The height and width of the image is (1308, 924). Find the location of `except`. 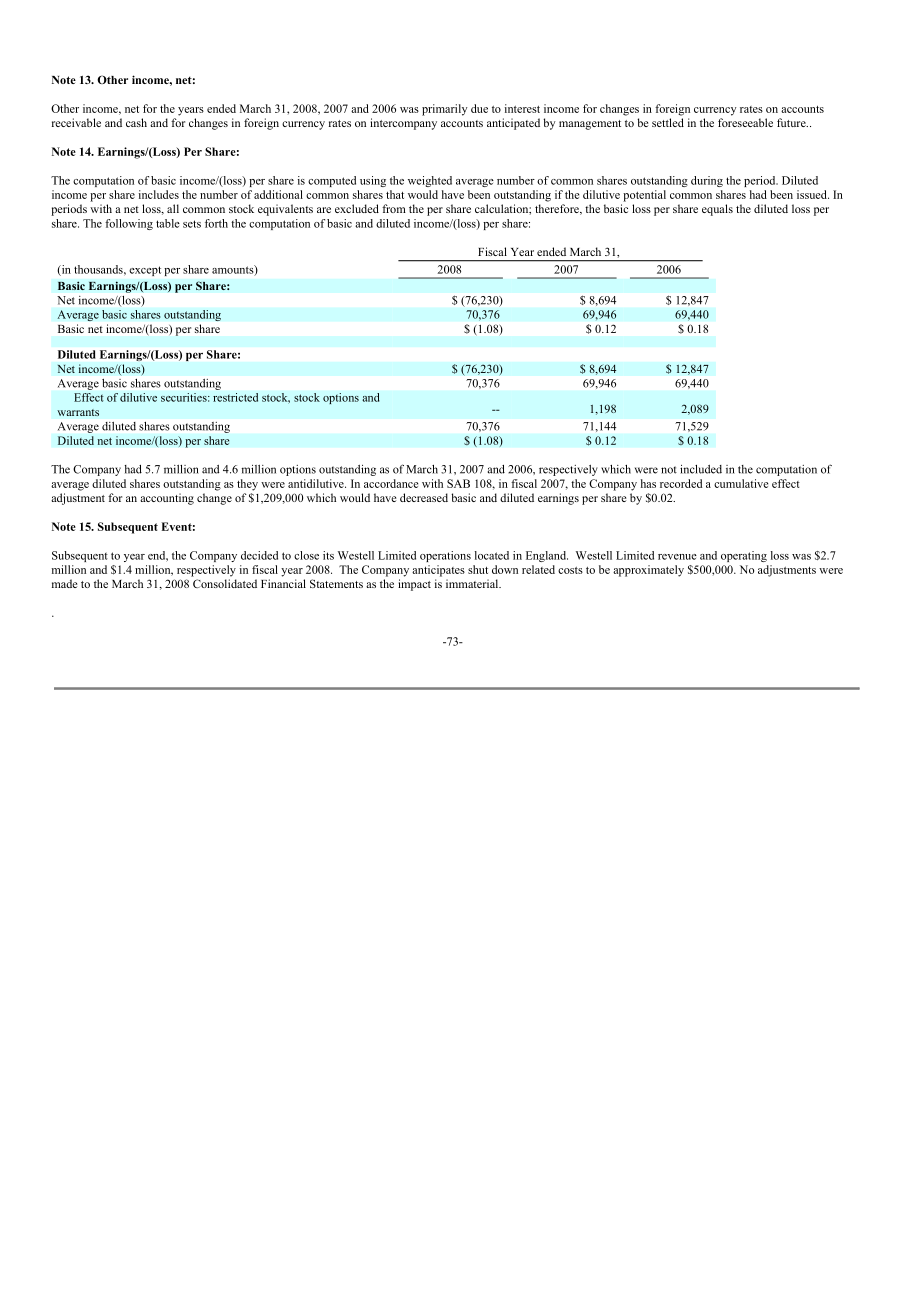

except is located at coordinates (145, 271).
